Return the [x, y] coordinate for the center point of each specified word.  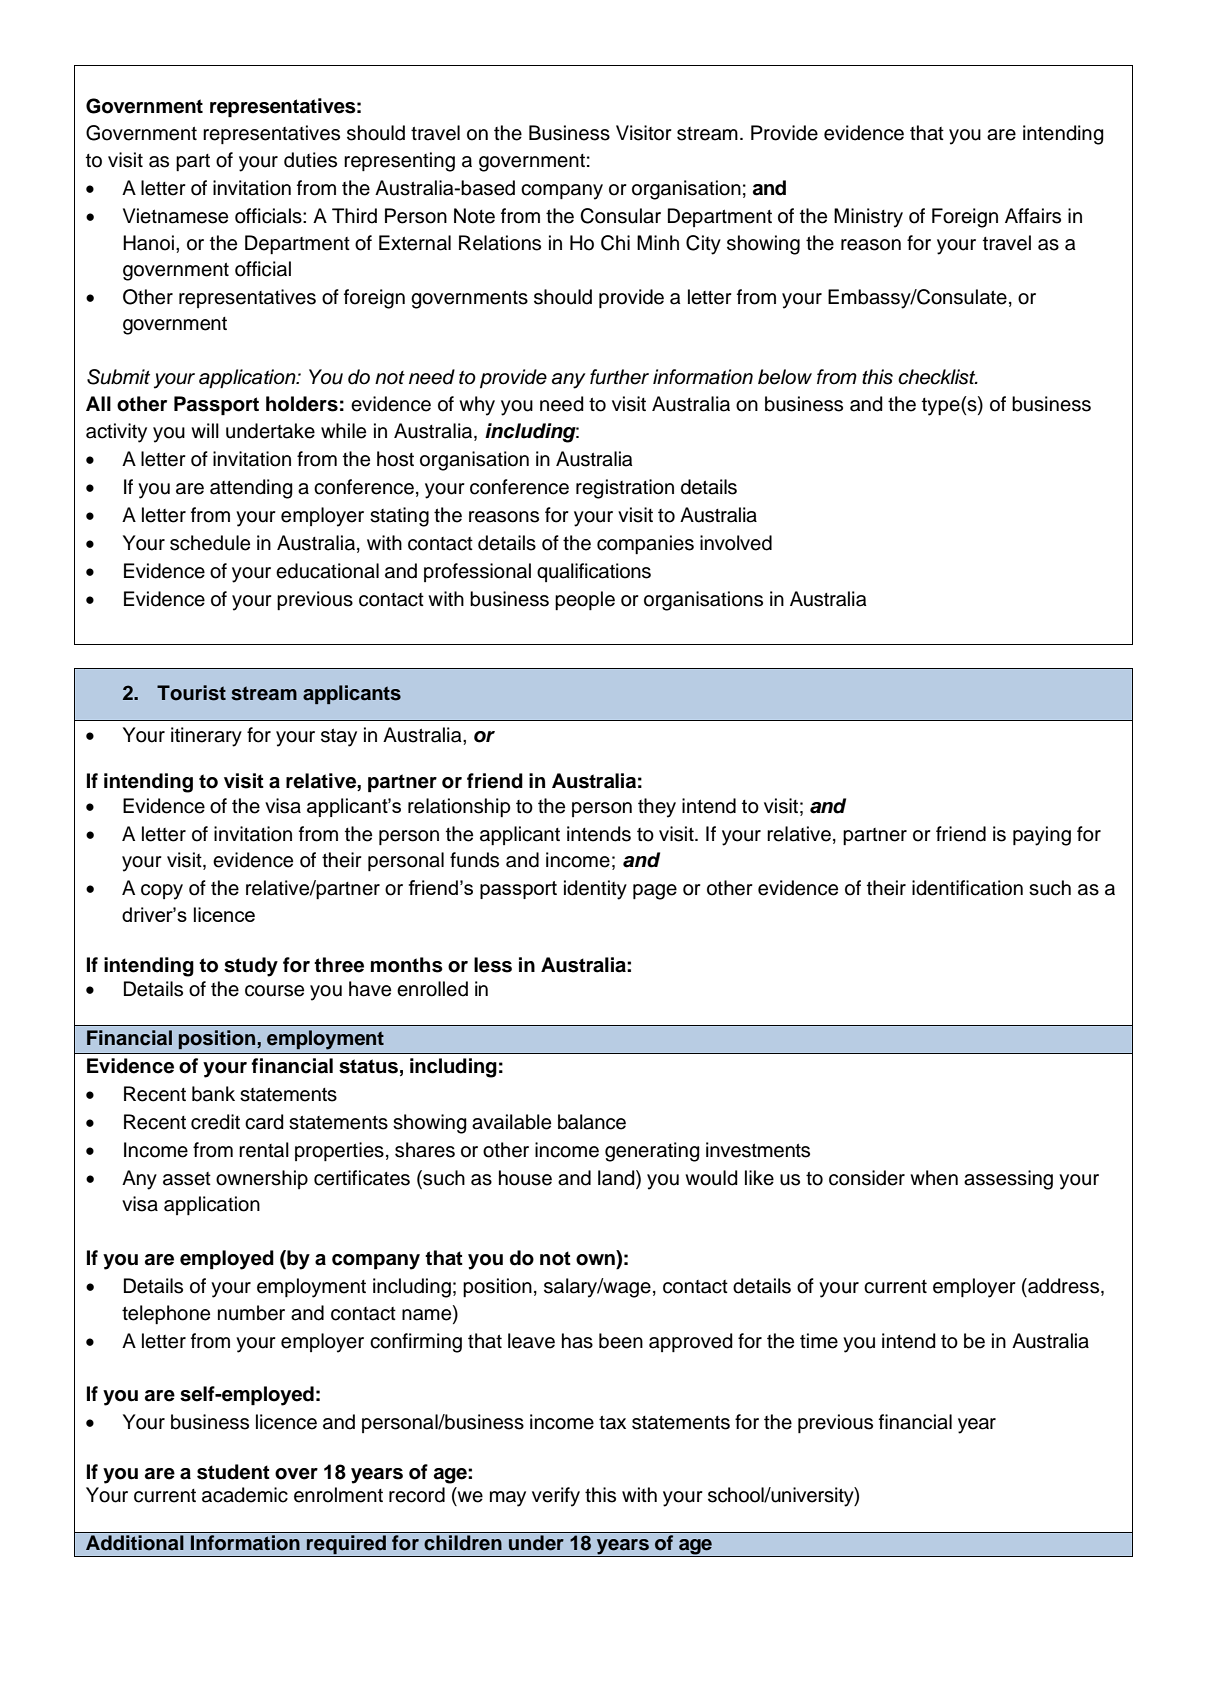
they [657, 808]
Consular [620, 216]
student [233, 1472]
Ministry [868, 218]
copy [162, 892]
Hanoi [148, 243]
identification [967, 888]
